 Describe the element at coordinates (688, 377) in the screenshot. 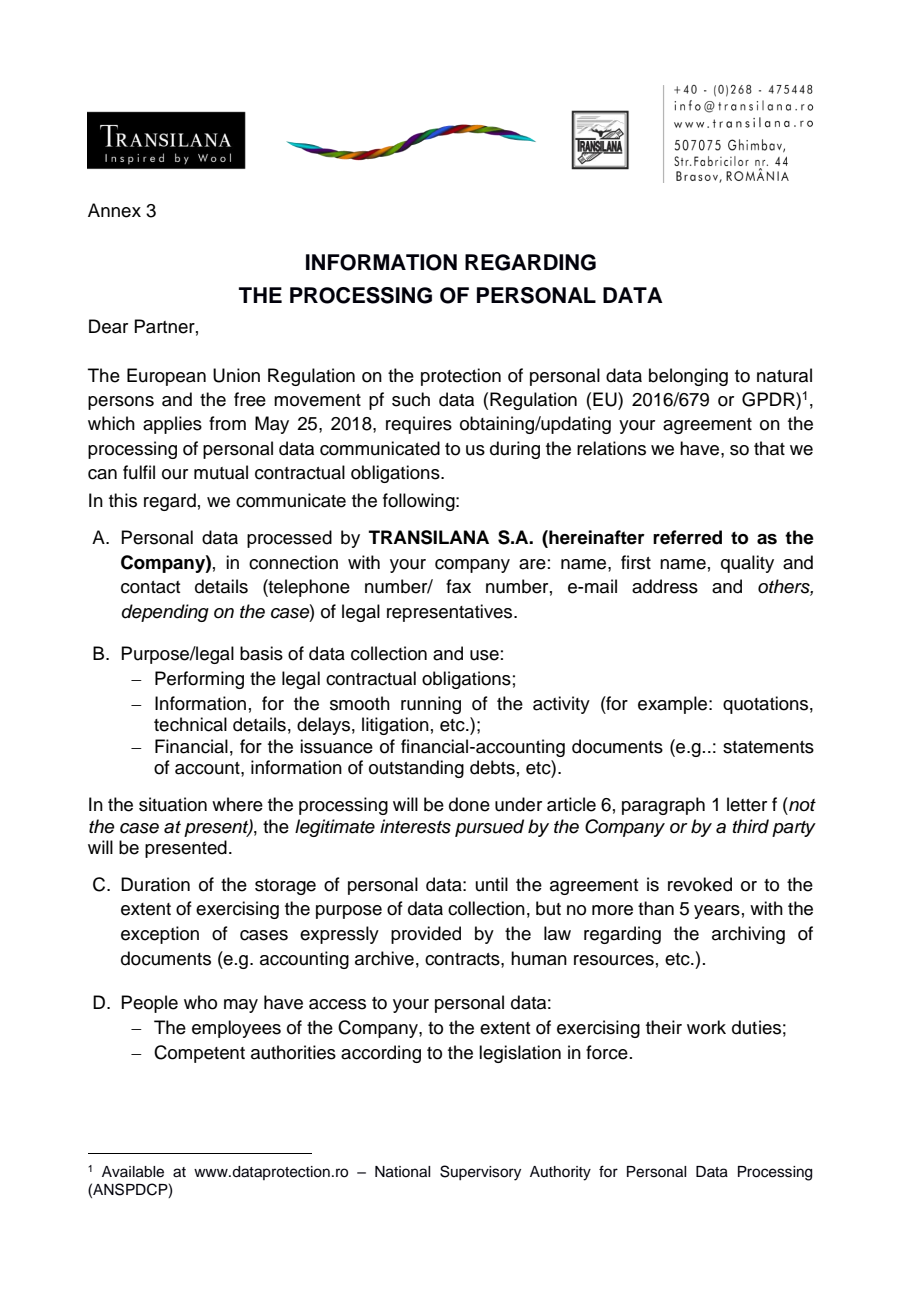

I see `belonging` at that location.
